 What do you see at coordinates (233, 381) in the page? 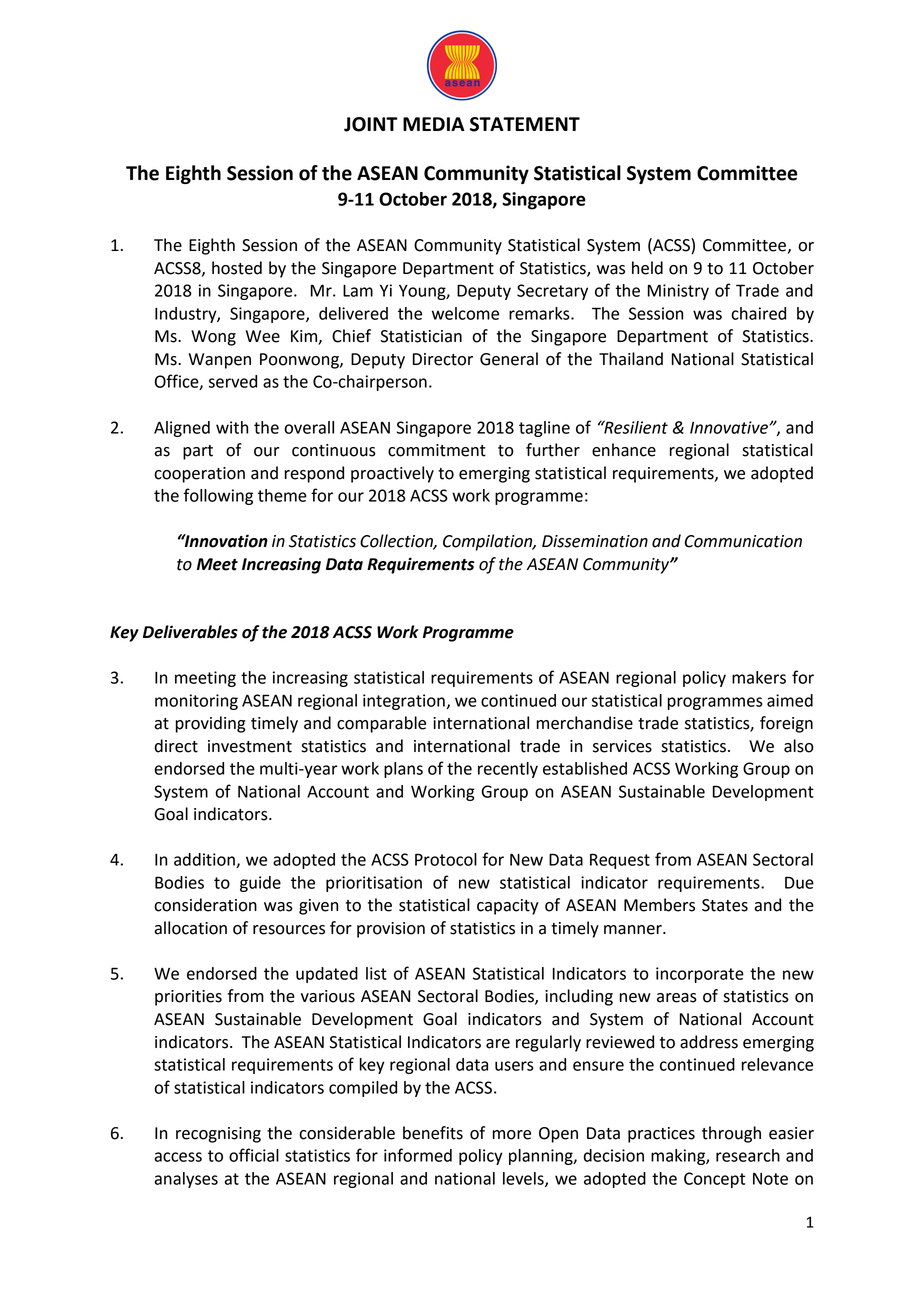
I see `served` at bounding box center [233, 381].
